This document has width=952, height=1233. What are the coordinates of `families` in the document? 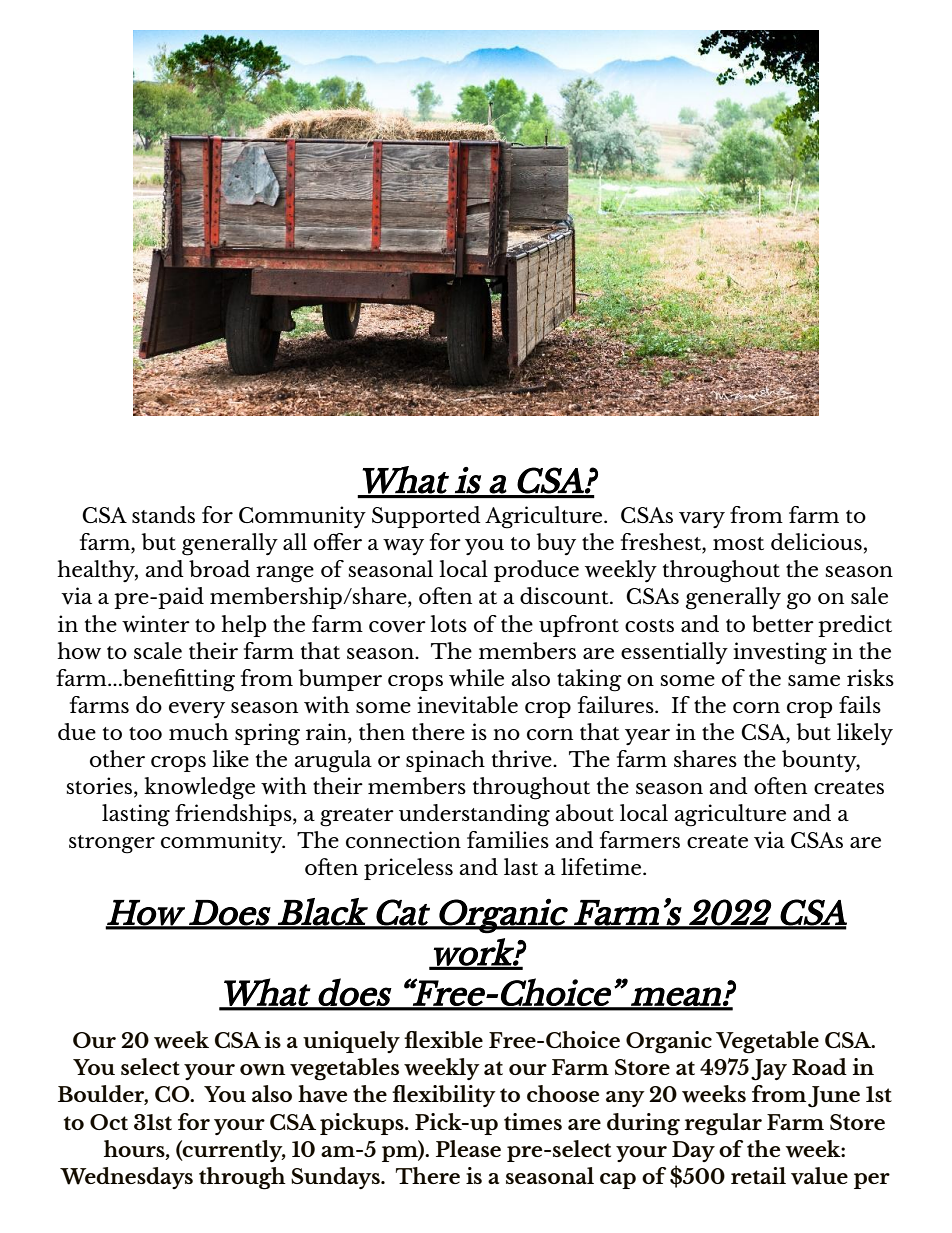 It's located at (508, 839).
